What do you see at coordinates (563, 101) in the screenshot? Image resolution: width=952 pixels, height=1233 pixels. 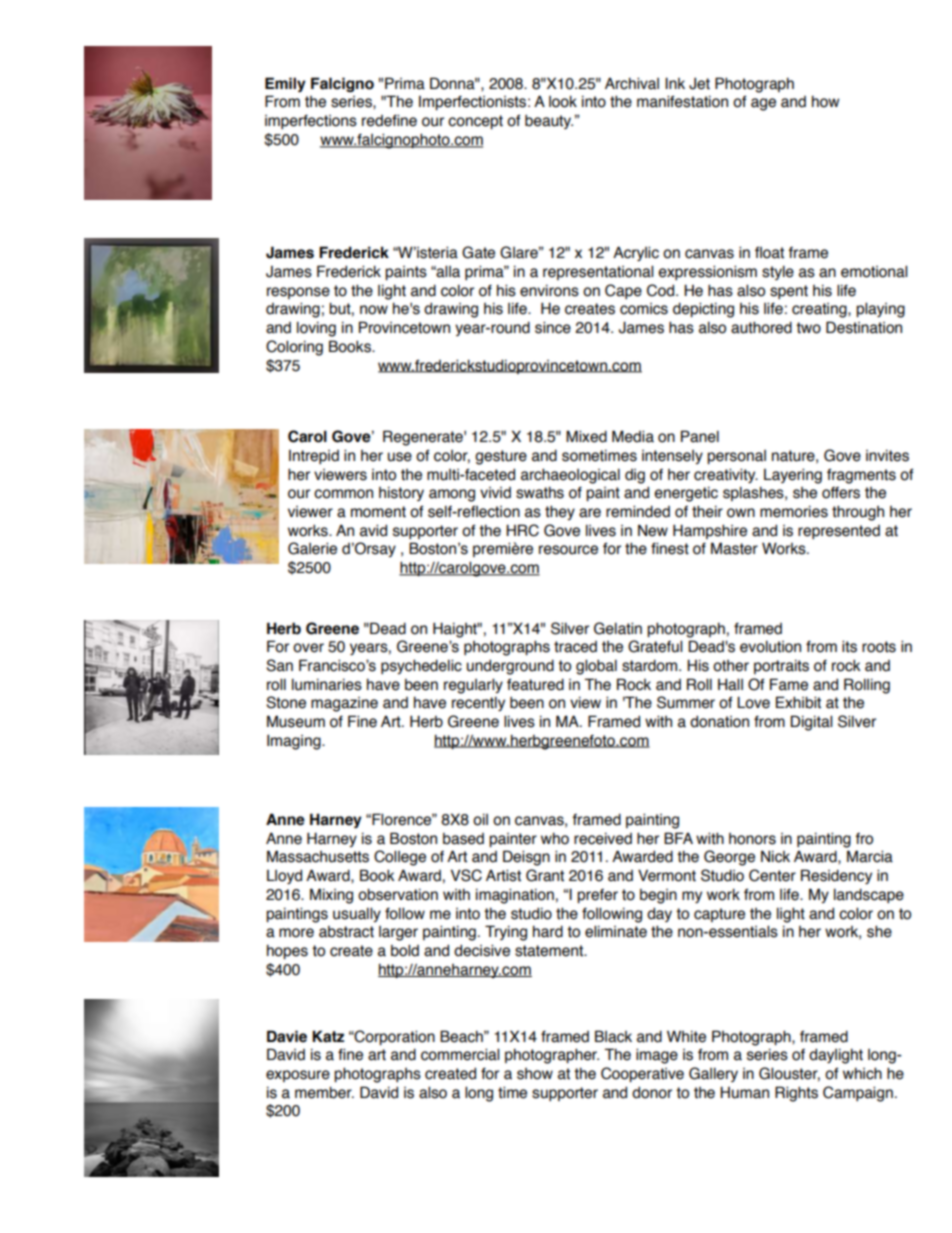 I see `look` at bounding box center [563, 101].
